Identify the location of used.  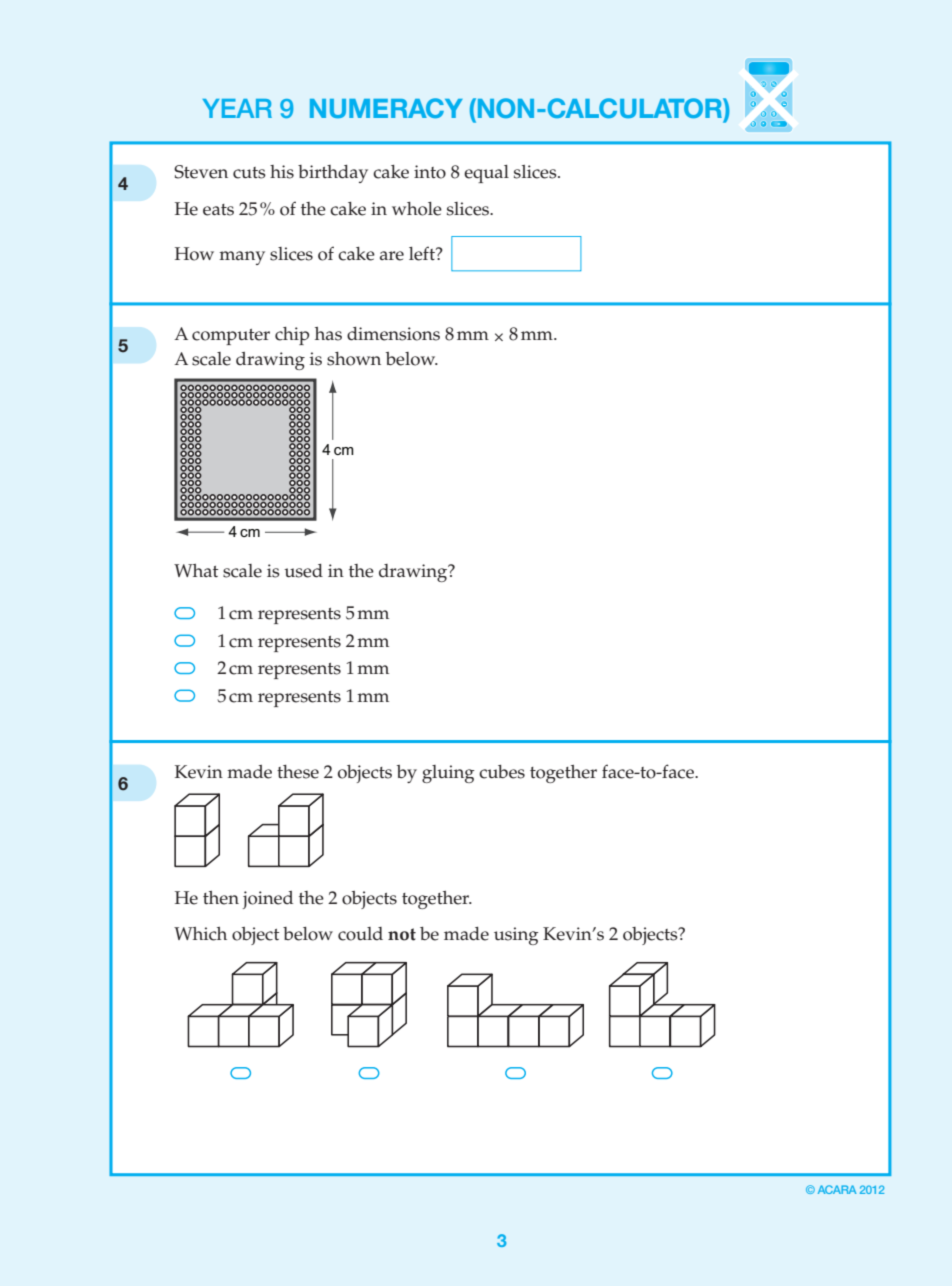
(303, 571).
